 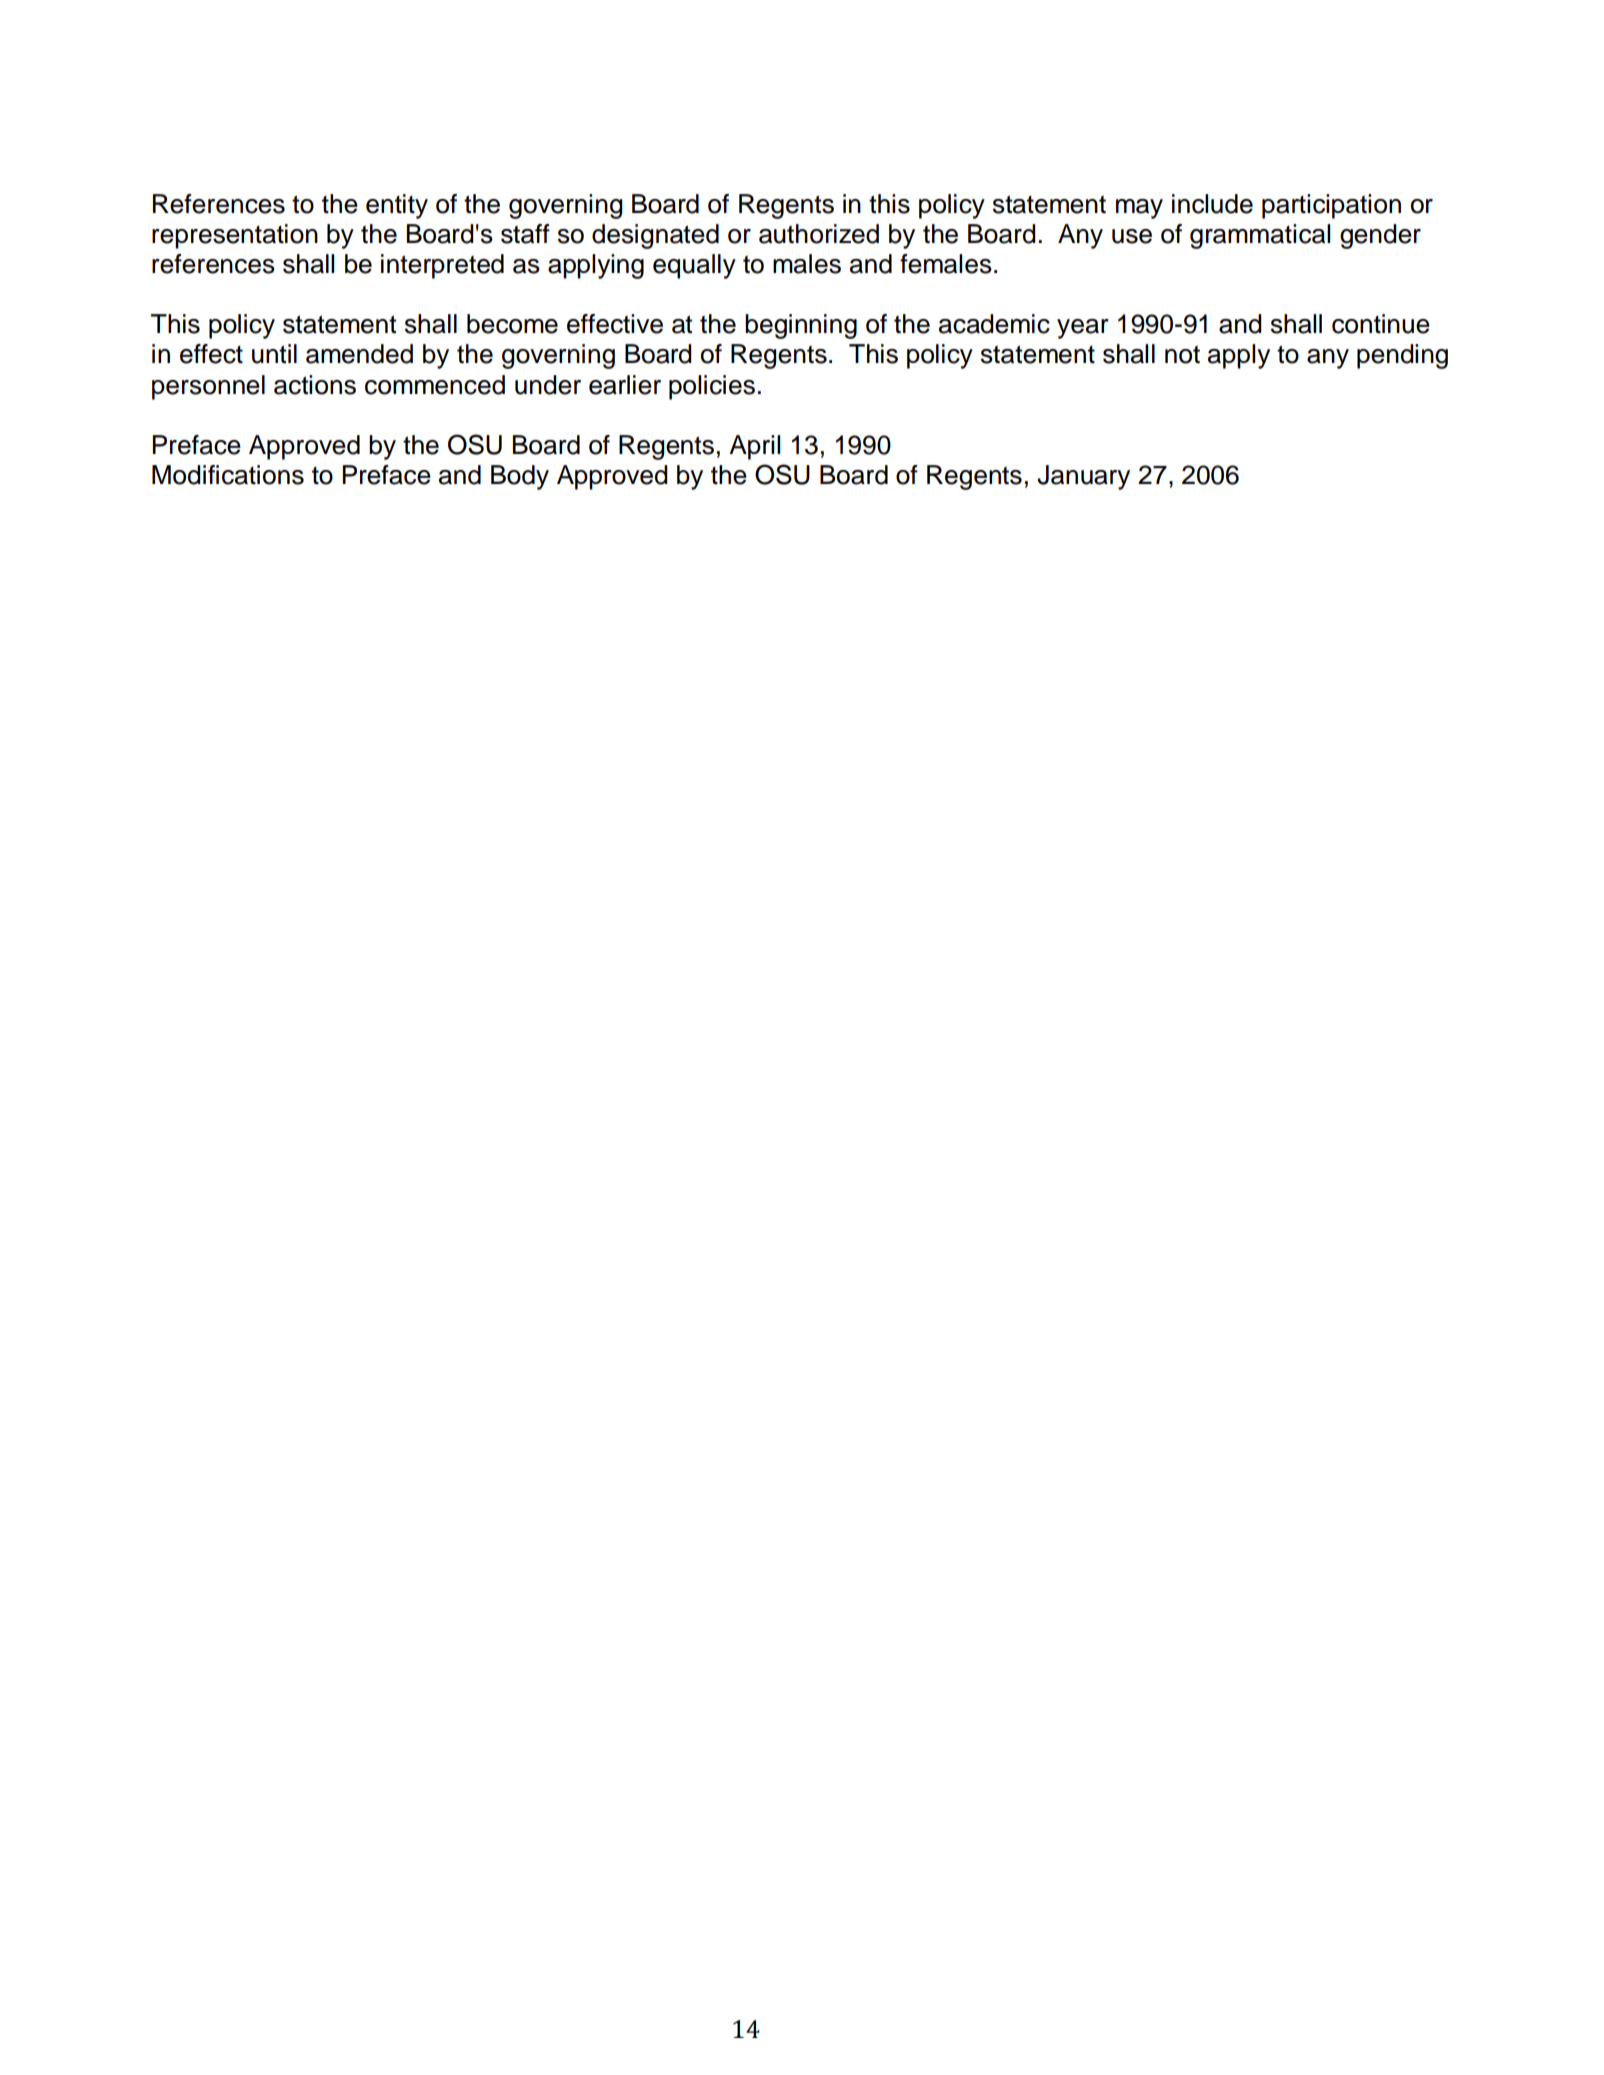 I want to click on beginning, so click(x=801, y=326).
